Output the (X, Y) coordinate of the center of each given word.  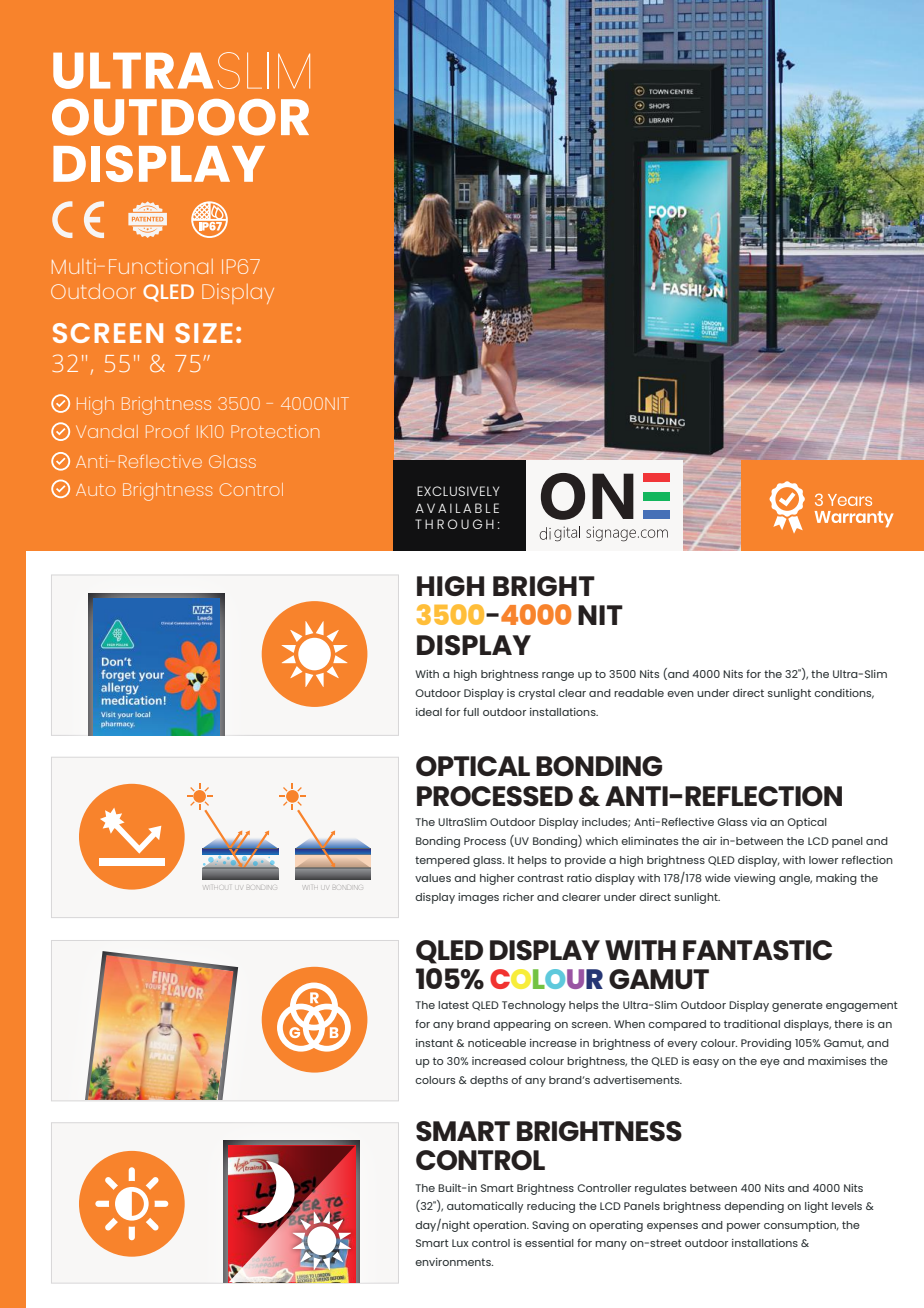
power (743, 1227)
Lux (460, 1243)
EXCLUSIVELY (458, 491)
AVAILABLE (457, 508)
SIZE (204, 333)
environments (454, 1262)
